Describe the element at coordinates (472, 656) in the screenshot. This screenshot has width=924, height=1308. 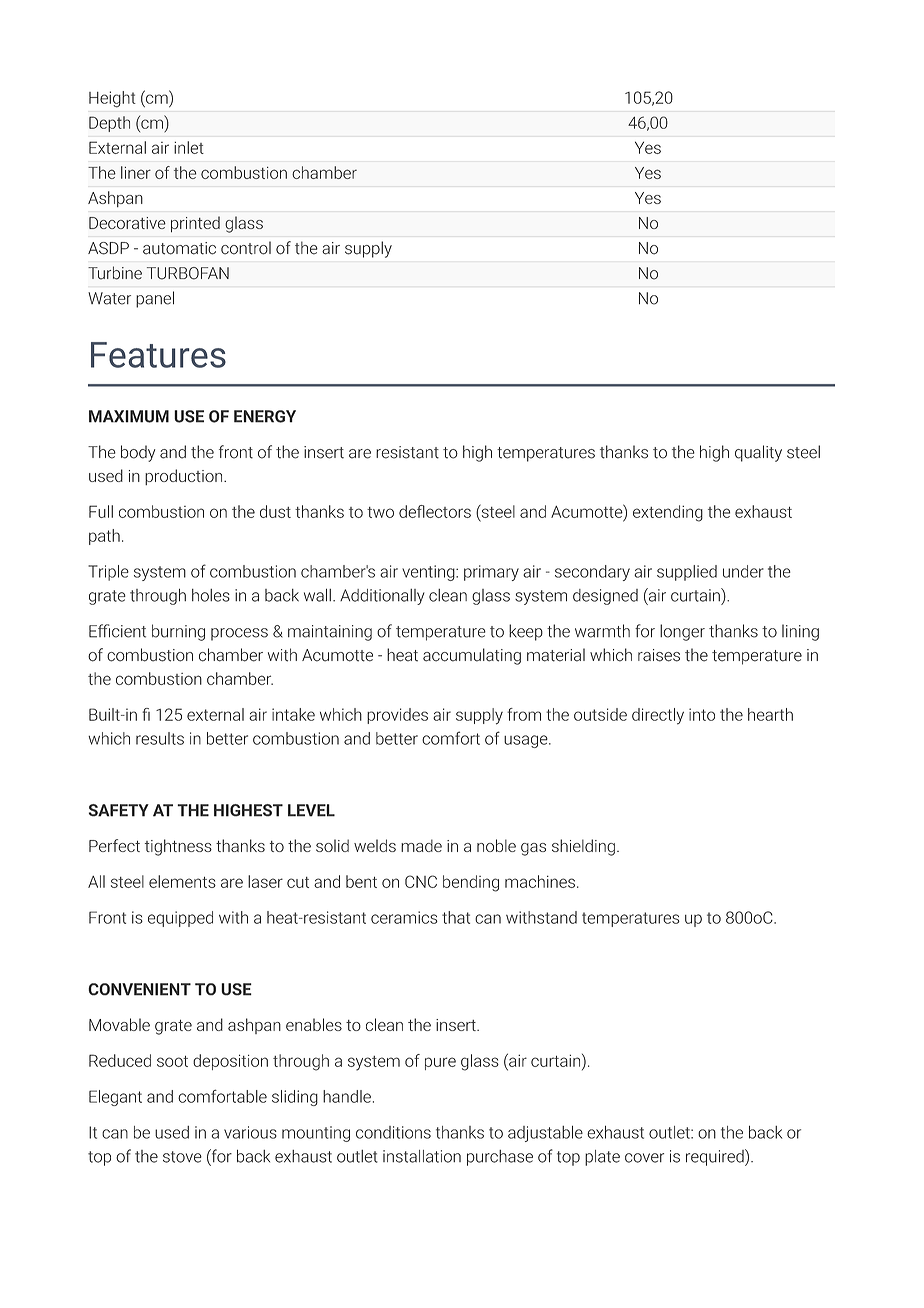
I see `accumulating` at that location.
